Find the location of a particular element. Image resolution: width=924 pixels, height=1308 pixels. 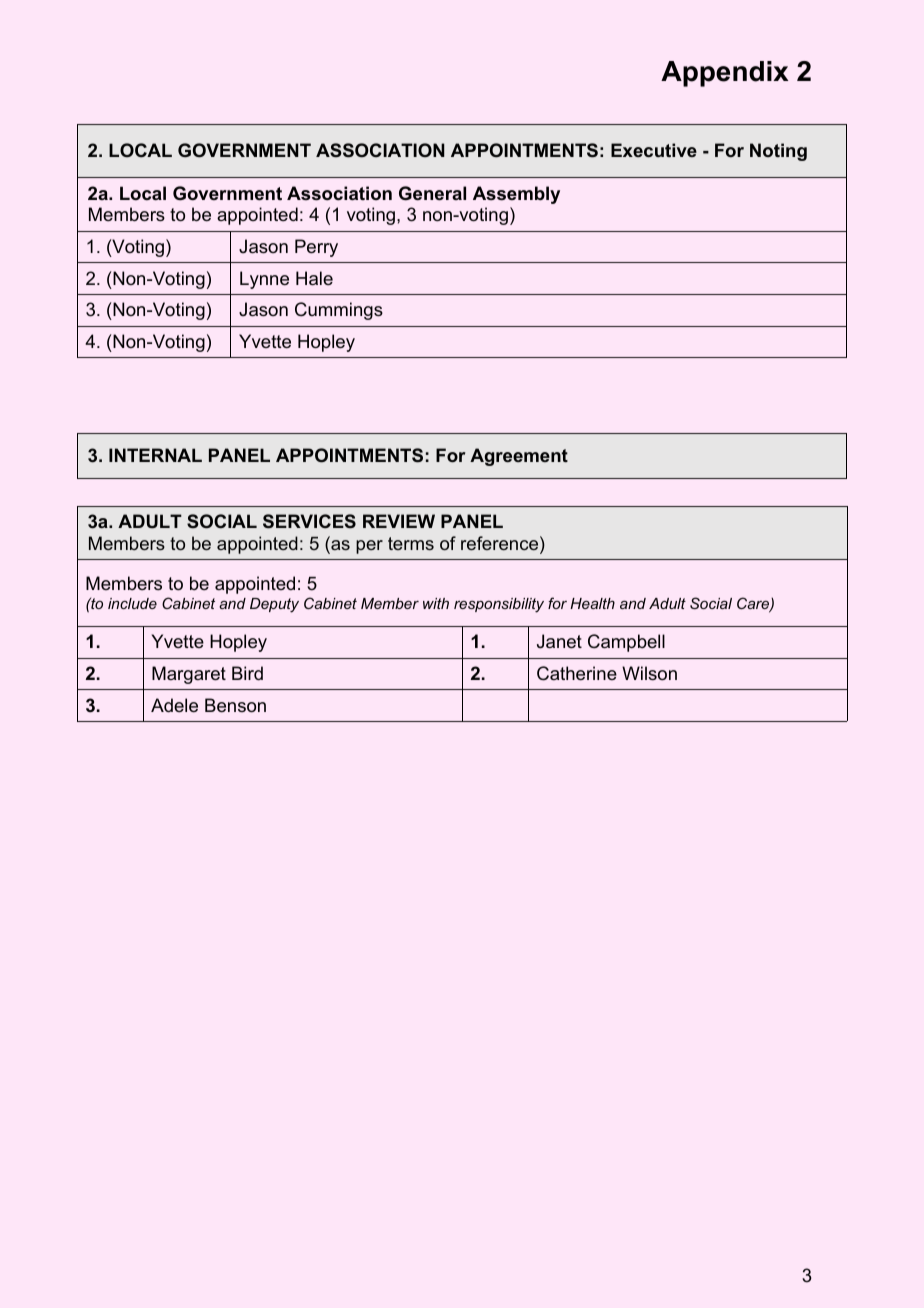

Agreement is located at coordinates (519, 457).
